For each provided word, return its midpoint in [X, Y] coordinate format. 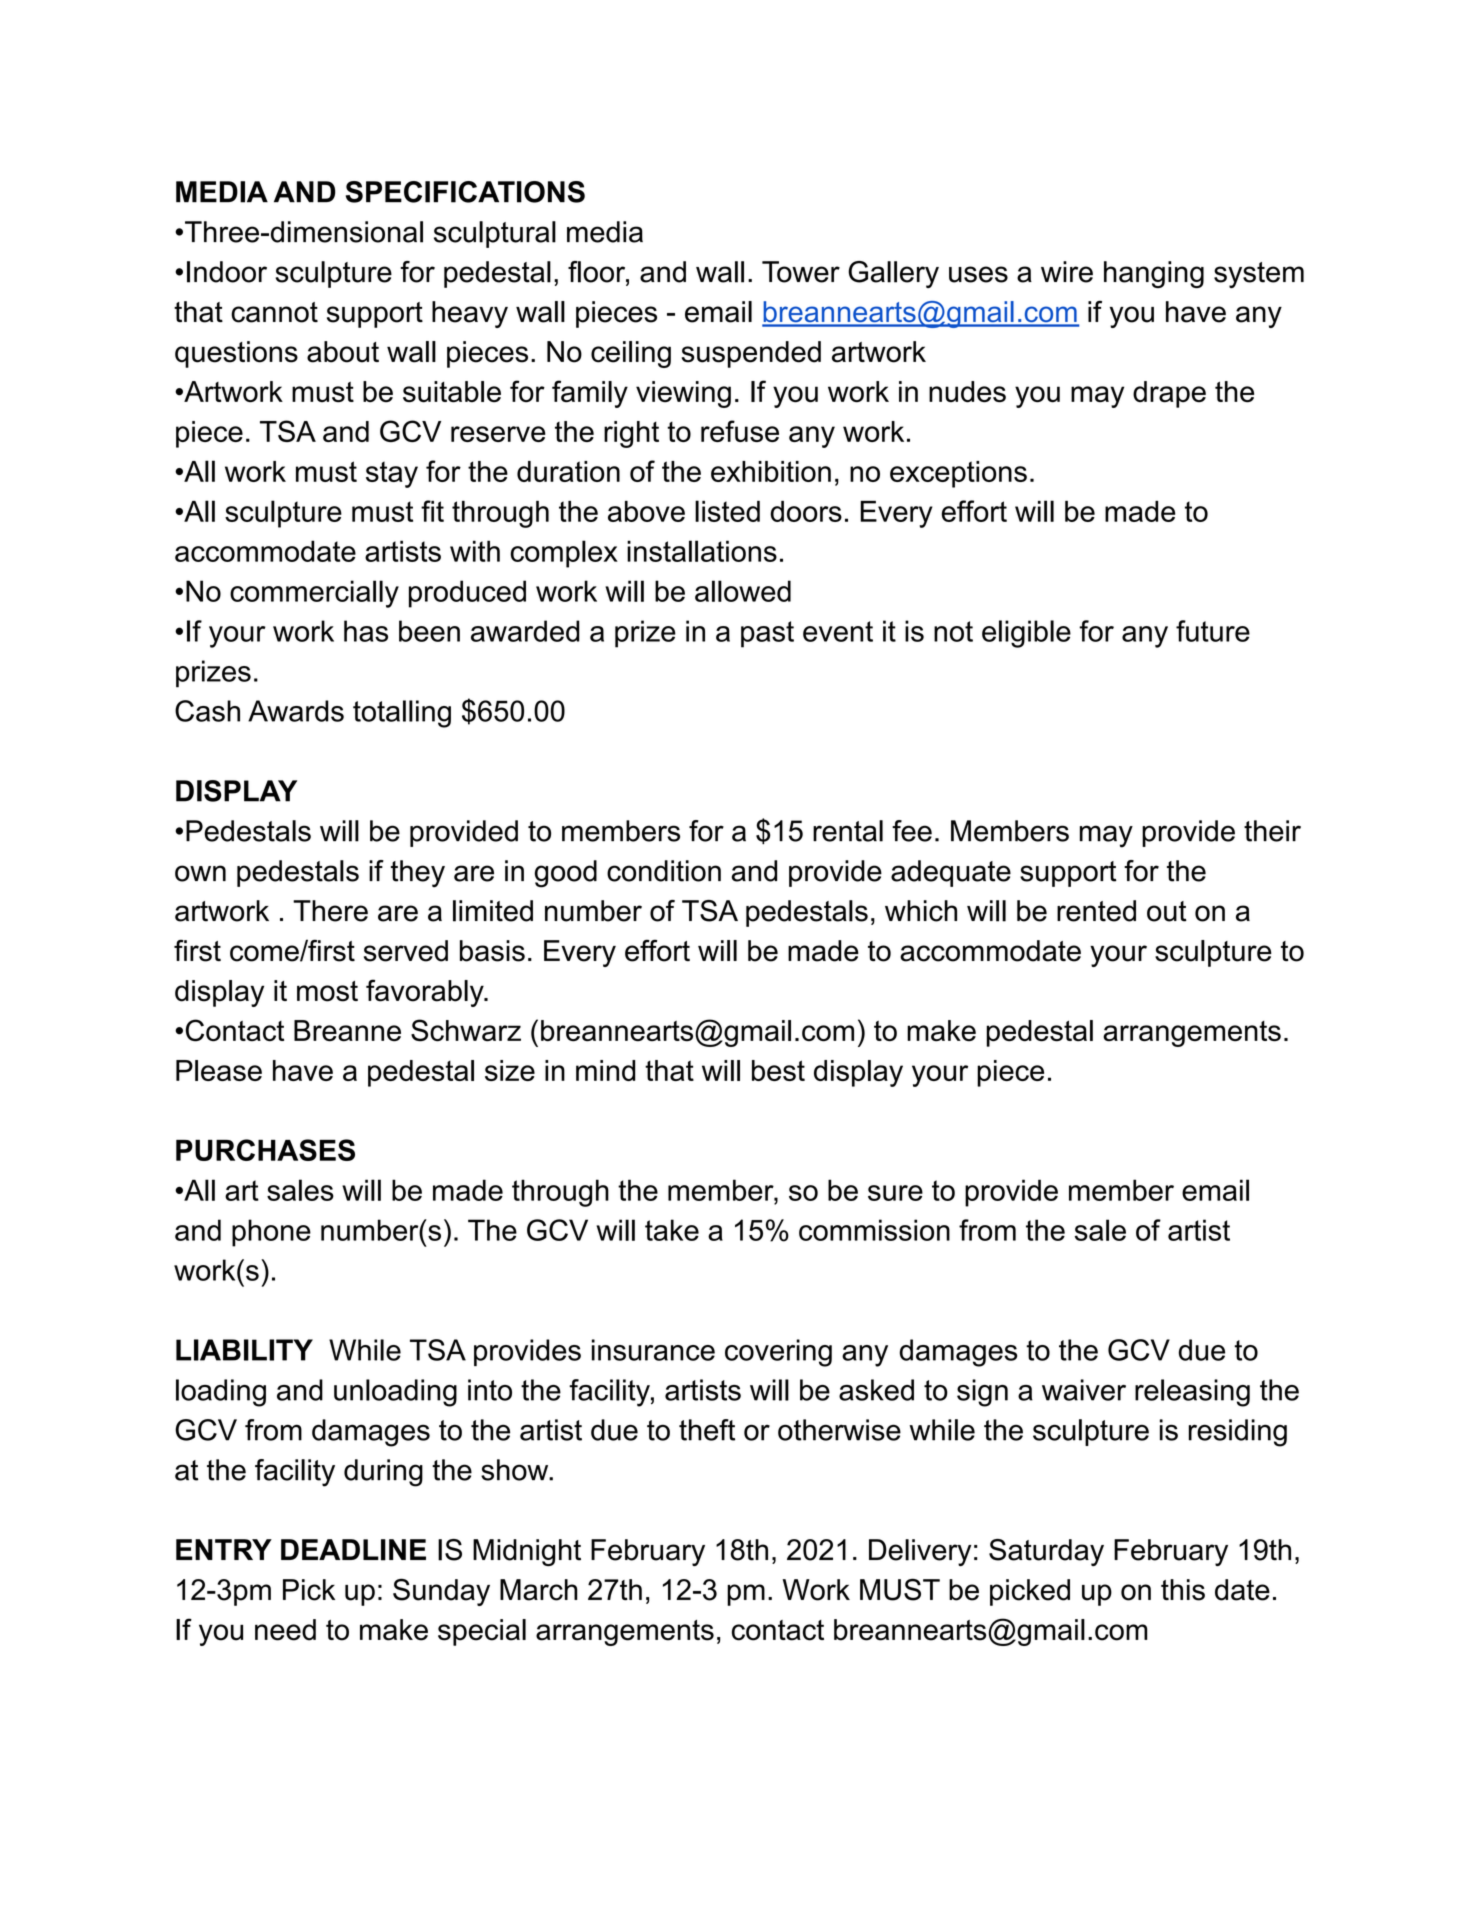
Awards [296, 711]
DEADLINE [353, 1550]
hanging [1154, 274]
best [778, 1070]
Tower [801, 272]
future [1213, 631]
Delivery [920, 1552]
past [767, 634]
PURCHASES [265, 1150]
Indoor [227, 272]
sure [895, 1193]
